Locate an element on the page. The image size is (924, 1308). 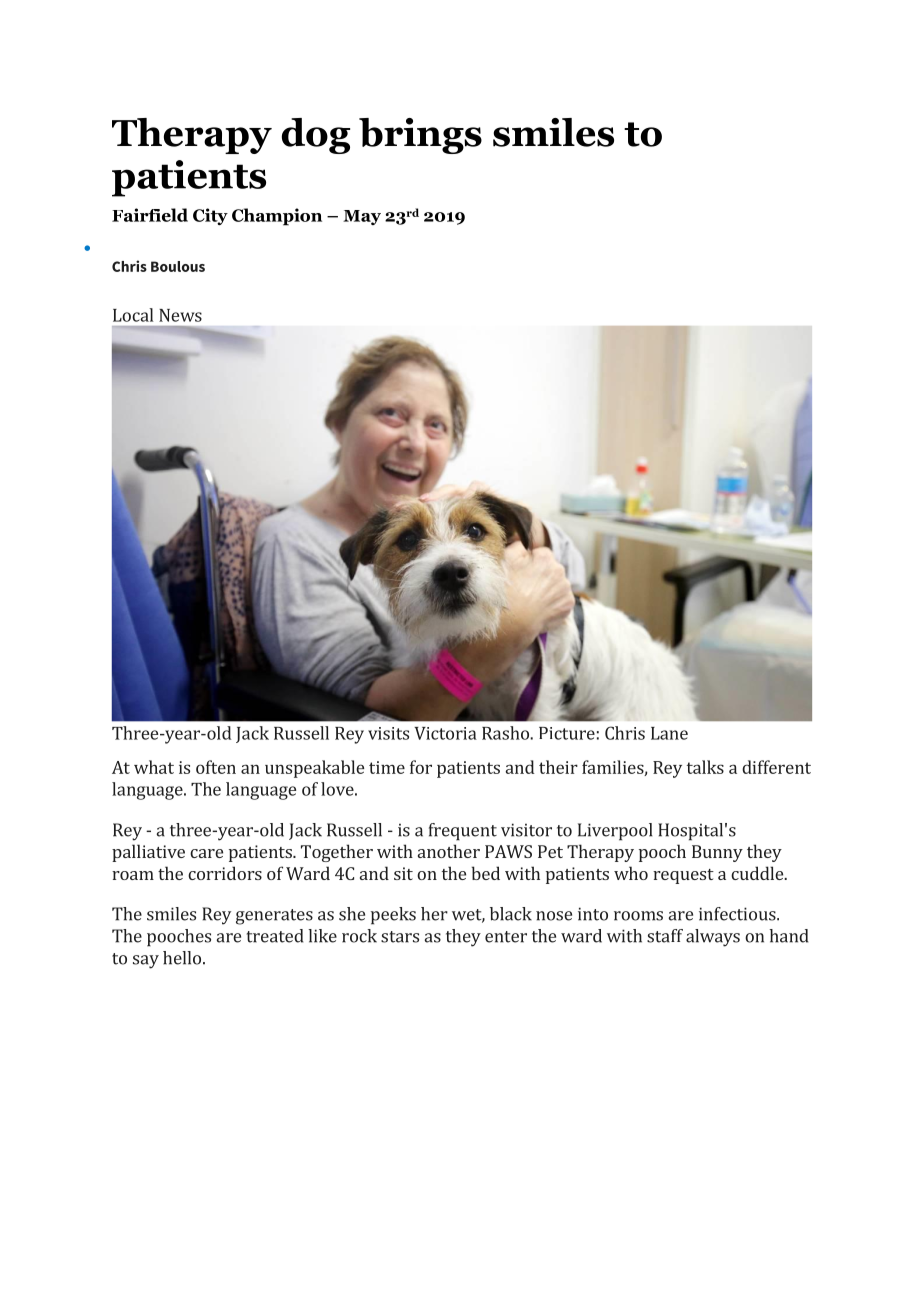
enter is located at coordinates (506, 937).
